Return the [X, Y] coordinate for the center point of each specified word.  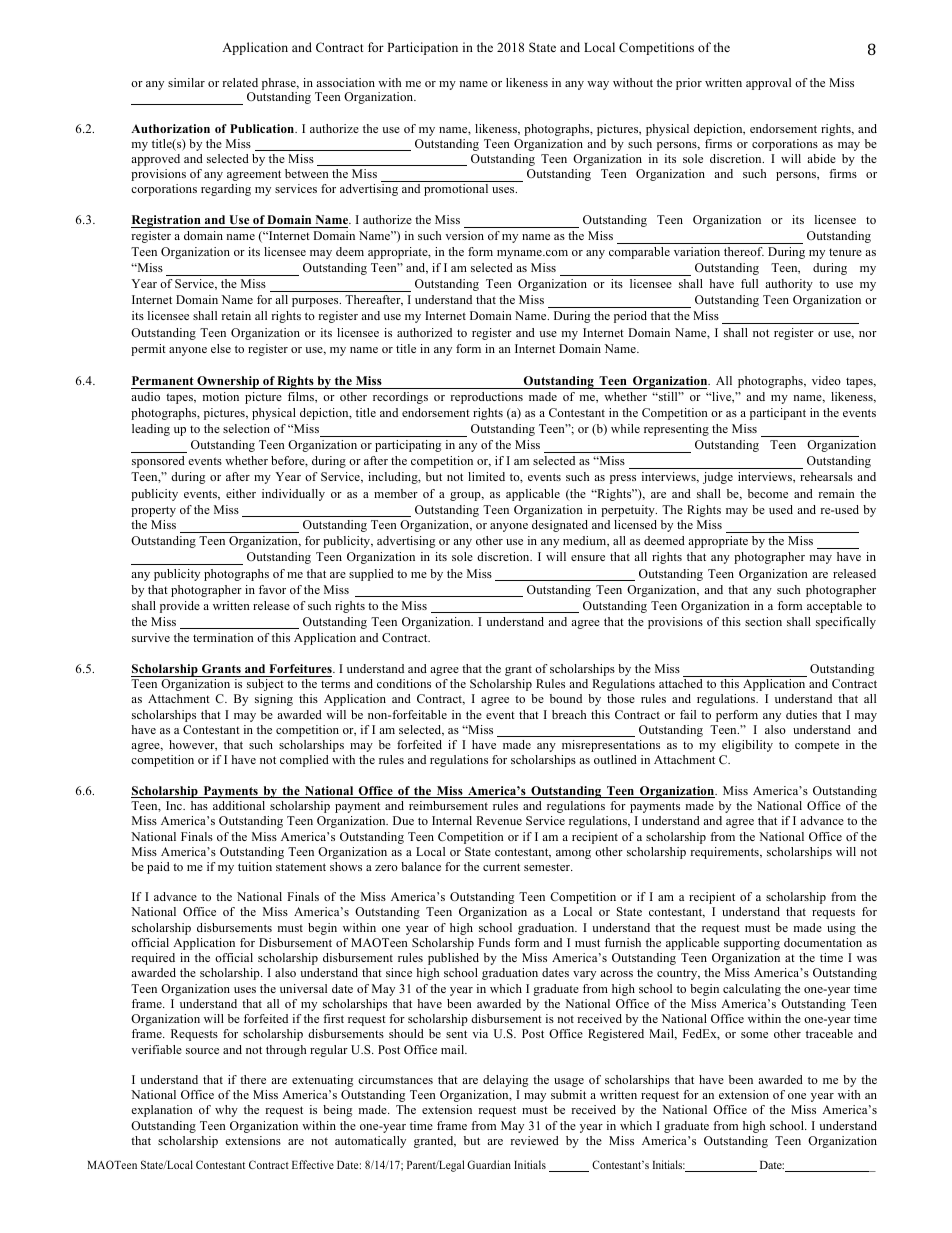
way [598, 85]
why [226, 1111]
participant [778, 414]
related [240, 82]
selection [246, 428]
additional [239, 805]
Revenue [499, 820]
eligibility [747, 746]
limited [486, 476]
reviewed [534, 1140]
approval [768, 84]
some [754, 1035]
